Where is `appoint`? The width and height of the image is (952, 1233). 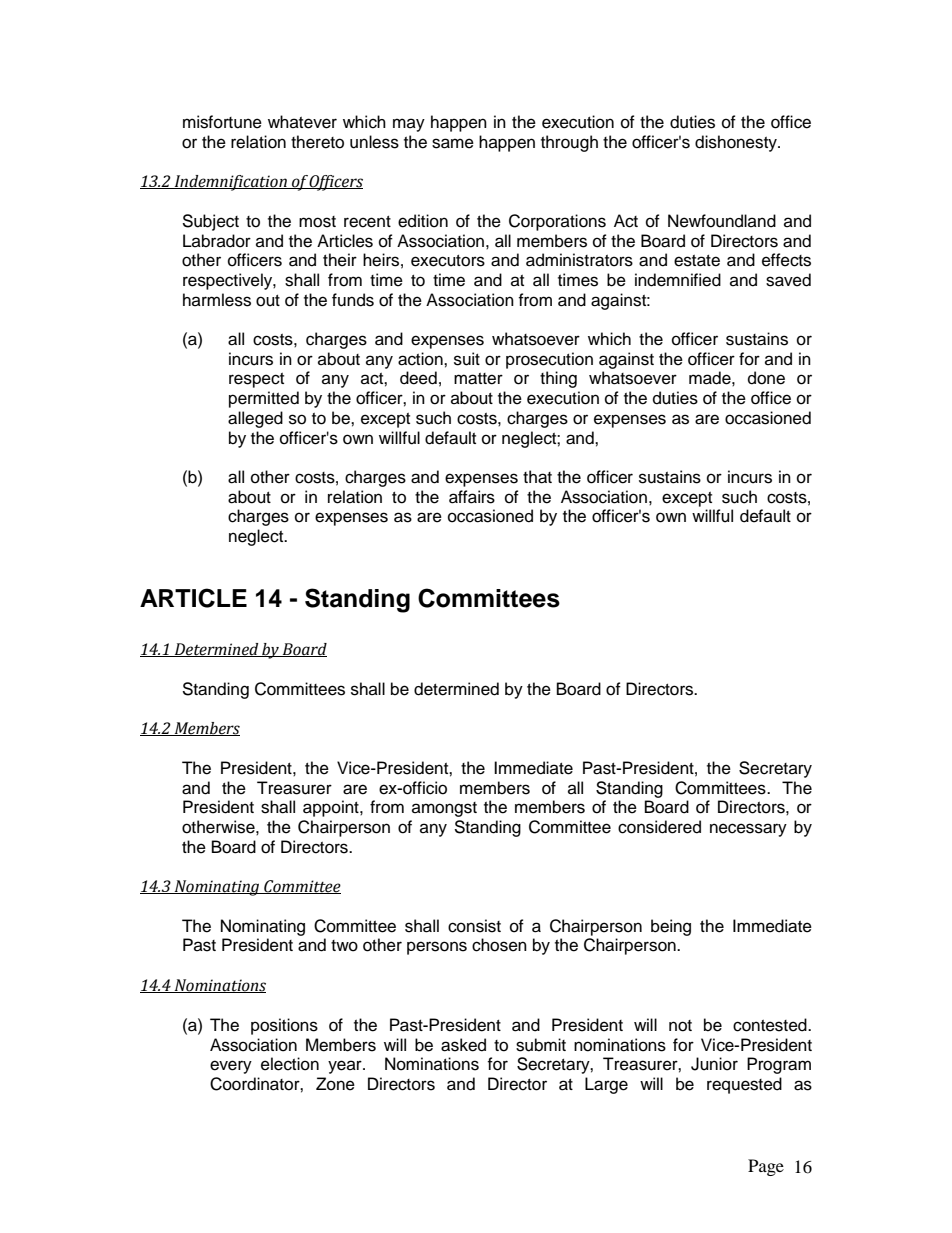 appoint is located at coordinates (332, 808).
